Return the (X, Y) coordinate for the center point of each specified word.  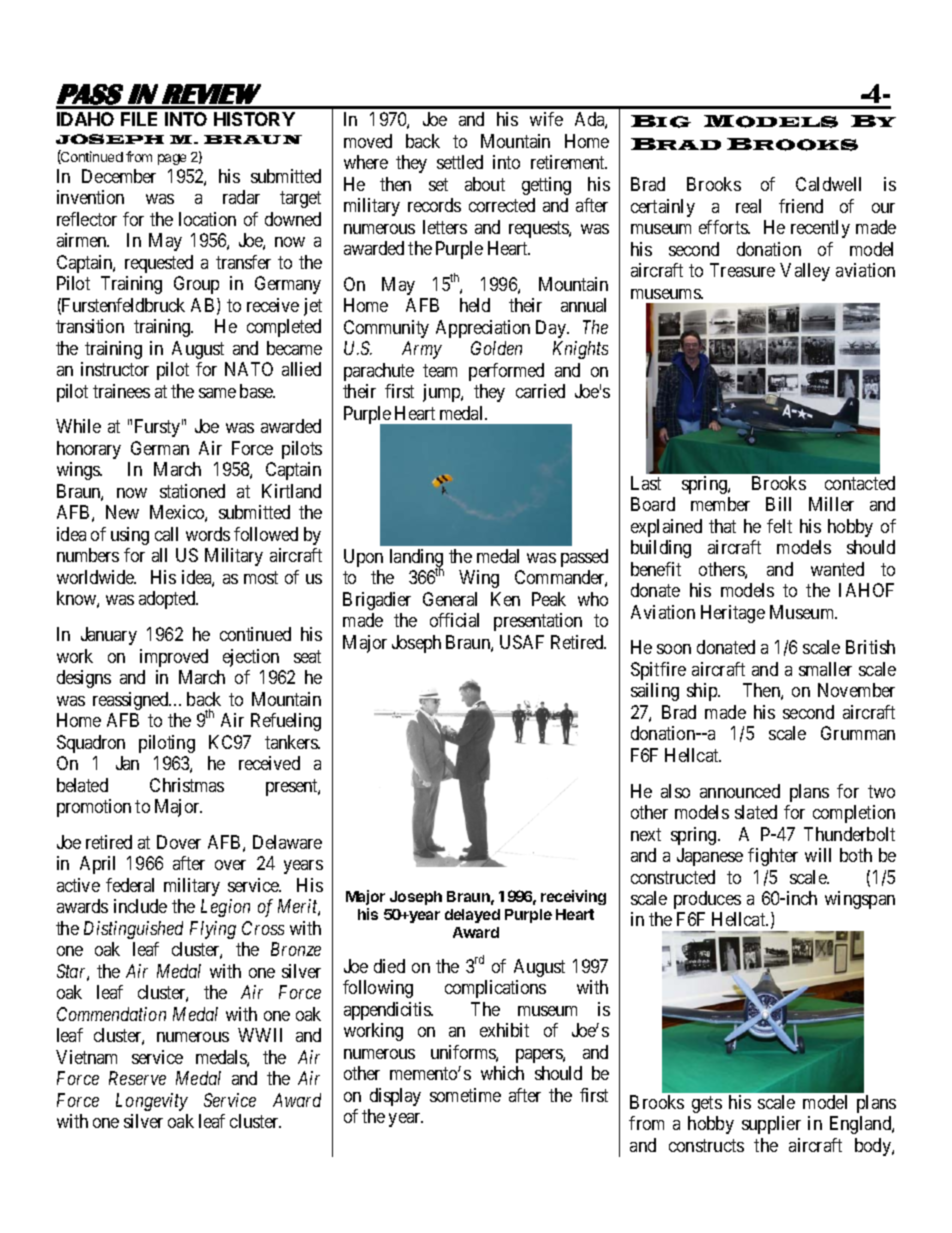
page (172, 159)
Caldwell (828, 184)
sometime (465, 1095)
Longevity (152, 1102)
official (454, 620)
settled (460, 162)
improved (174, 658)
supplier (771, 1125)
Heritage (733, 614)
